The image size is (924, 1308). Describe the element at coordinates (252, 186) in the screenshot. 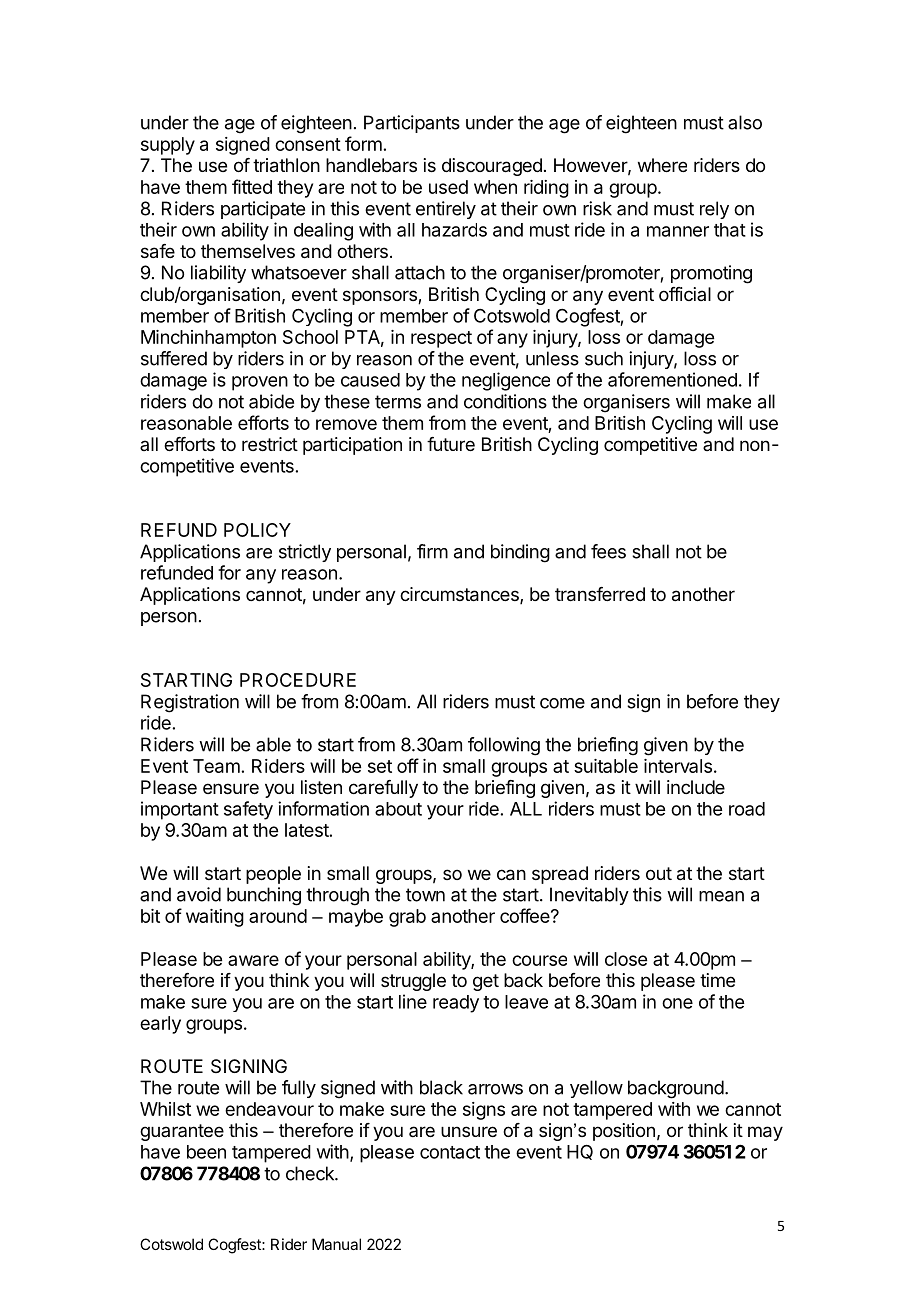

I see `fitted` at that location.
